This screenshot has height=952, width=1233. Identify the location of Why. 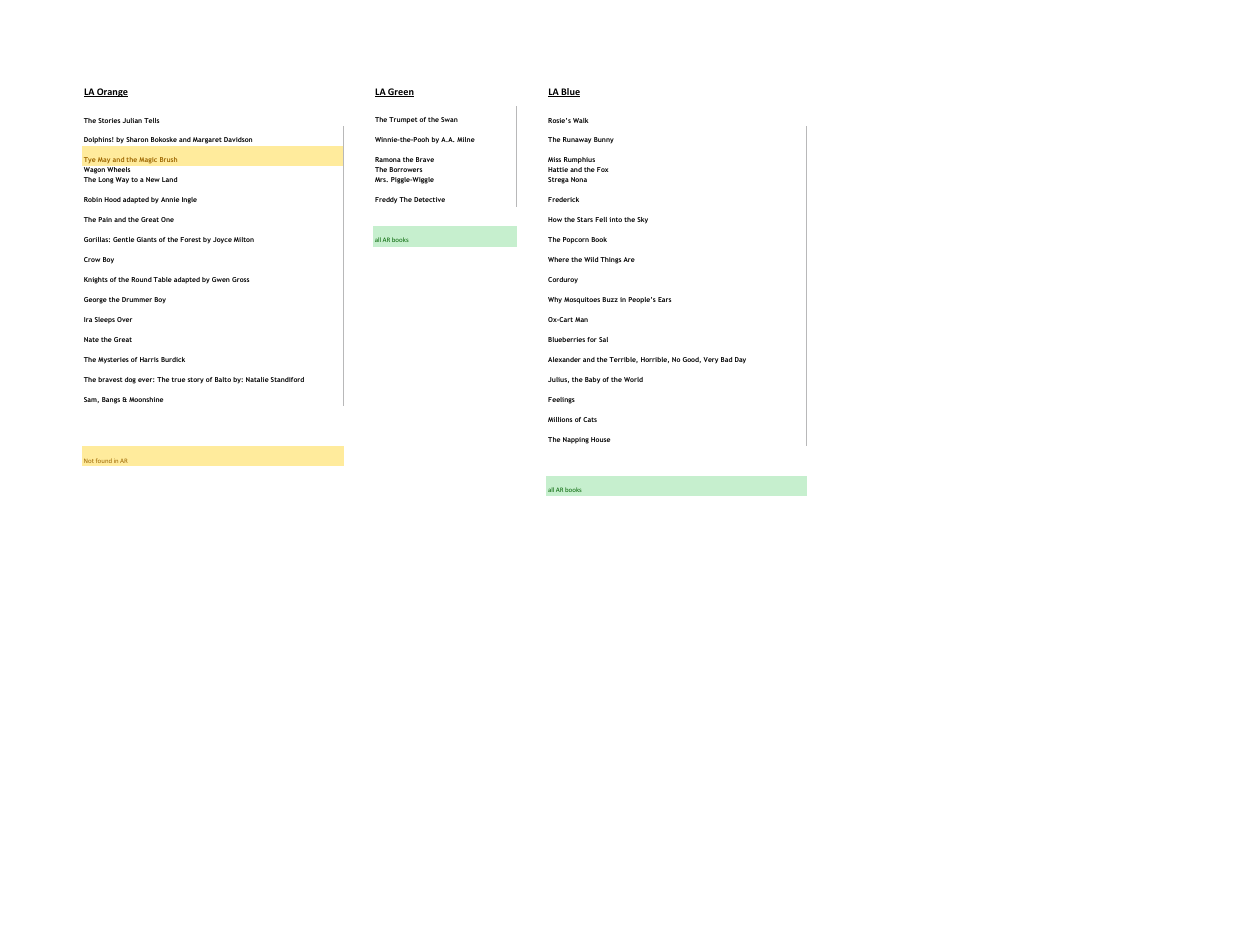
(555, 300).
